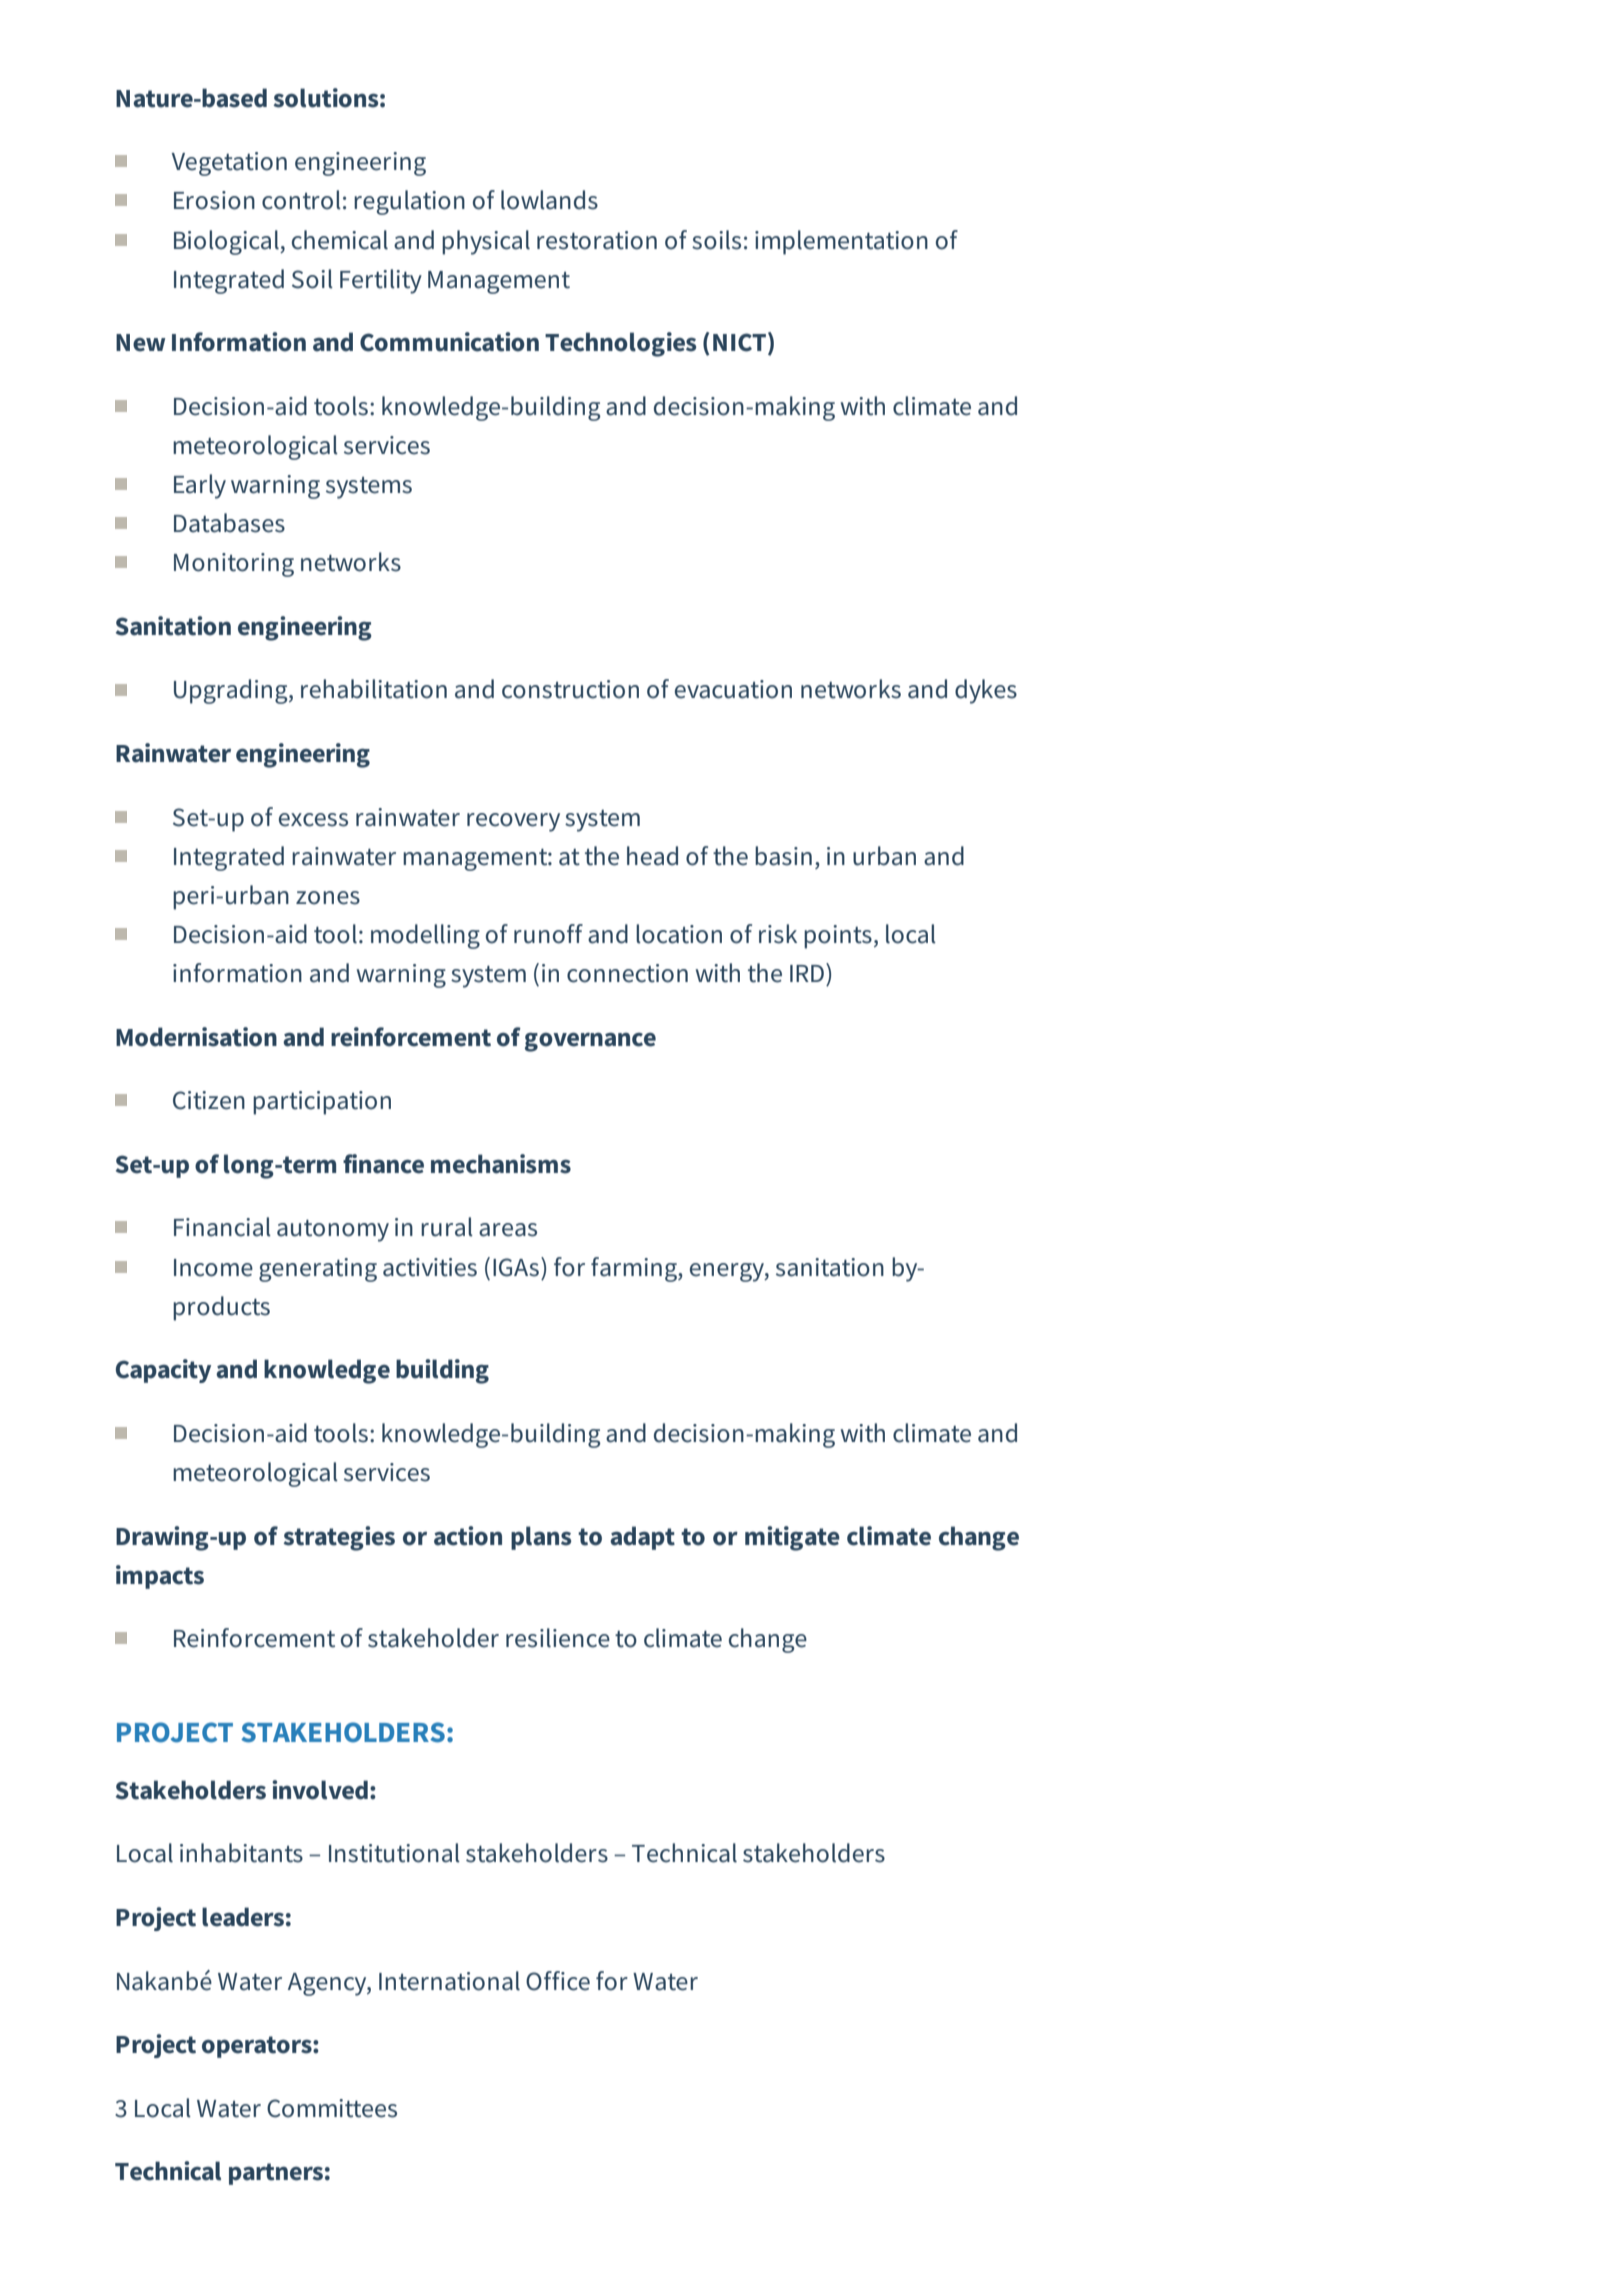  I want to click on dykes, so click(986, 691).
